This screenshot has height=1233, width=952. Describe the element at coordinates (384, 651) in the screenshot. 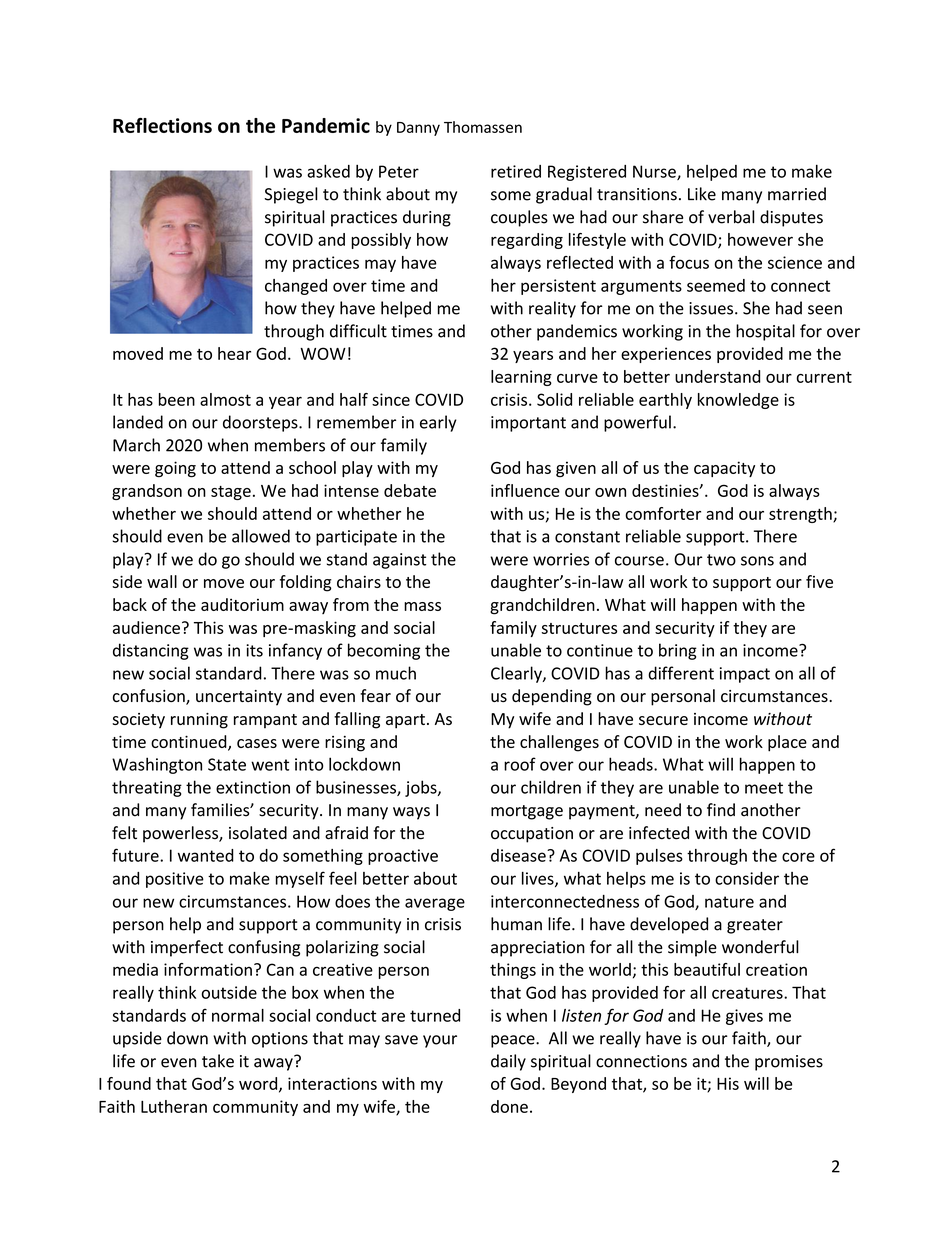

I see `becoming` at that location.
